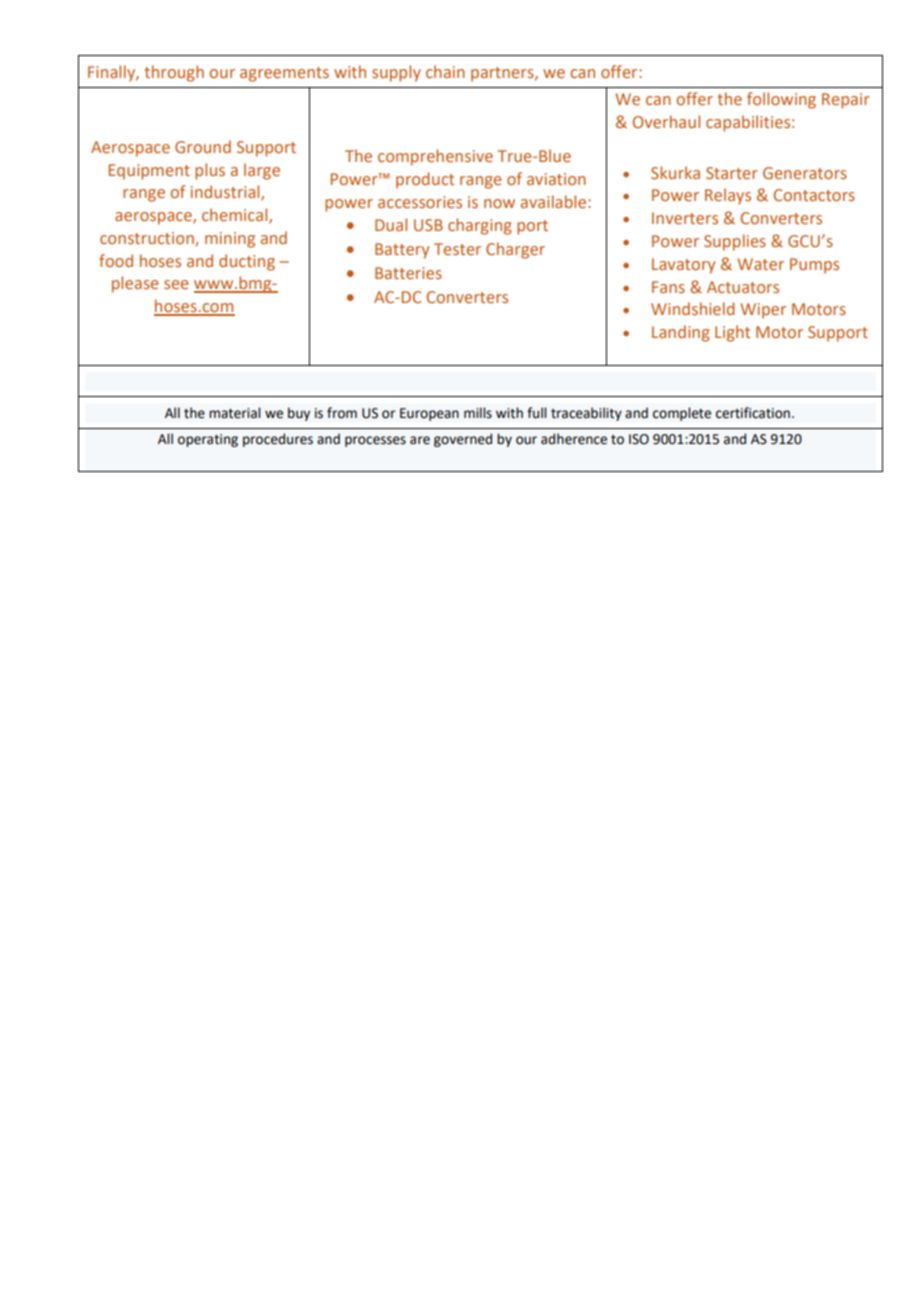 The image size is (924, 1308). I want to click on governed, so click(463, 440).
